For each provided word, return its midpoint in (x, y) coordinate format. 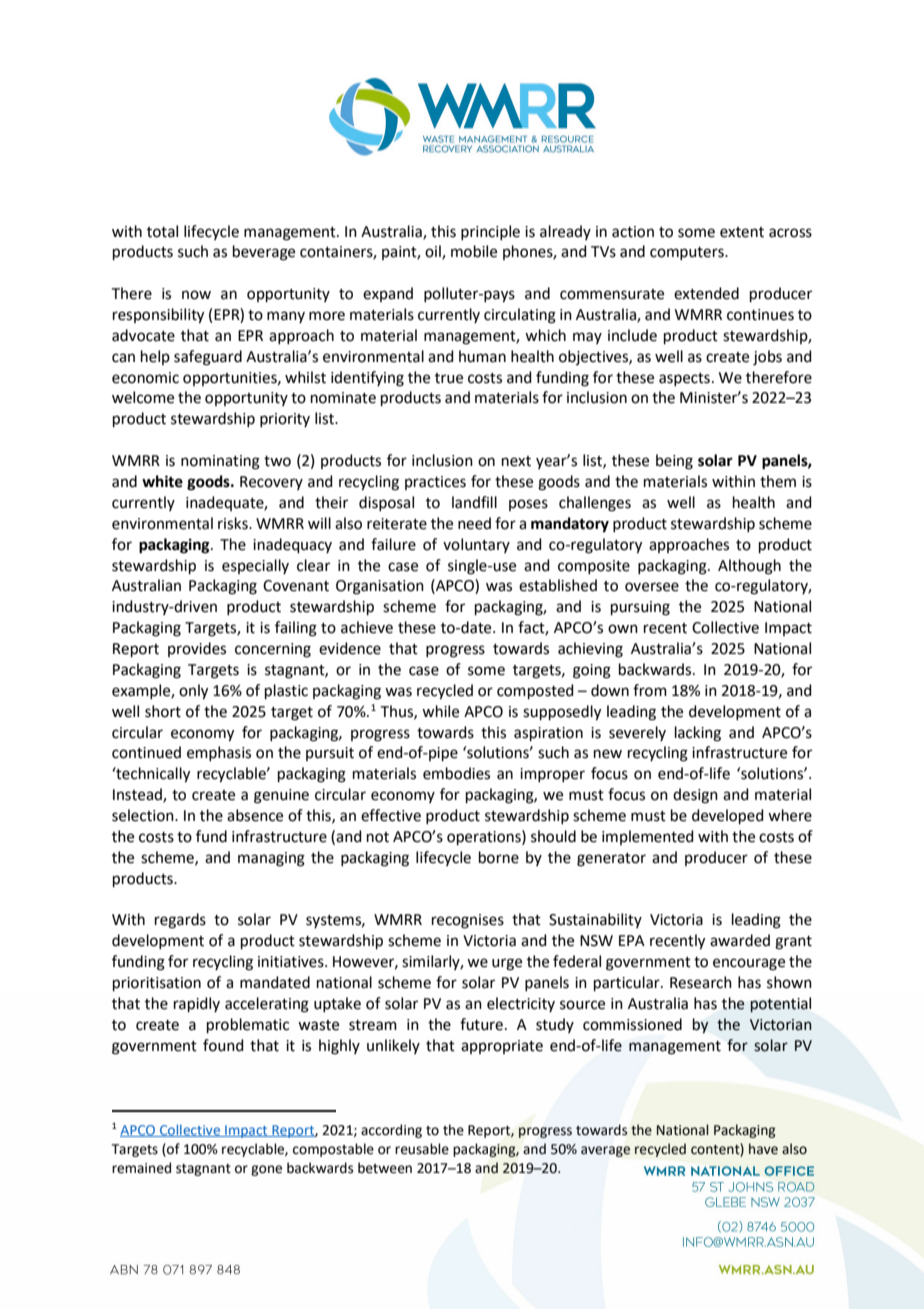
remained (141, 1168)
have (763, 1149)
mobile (474, 251)
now (196, 295)
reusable (422, 1149)
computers (688, 253)
